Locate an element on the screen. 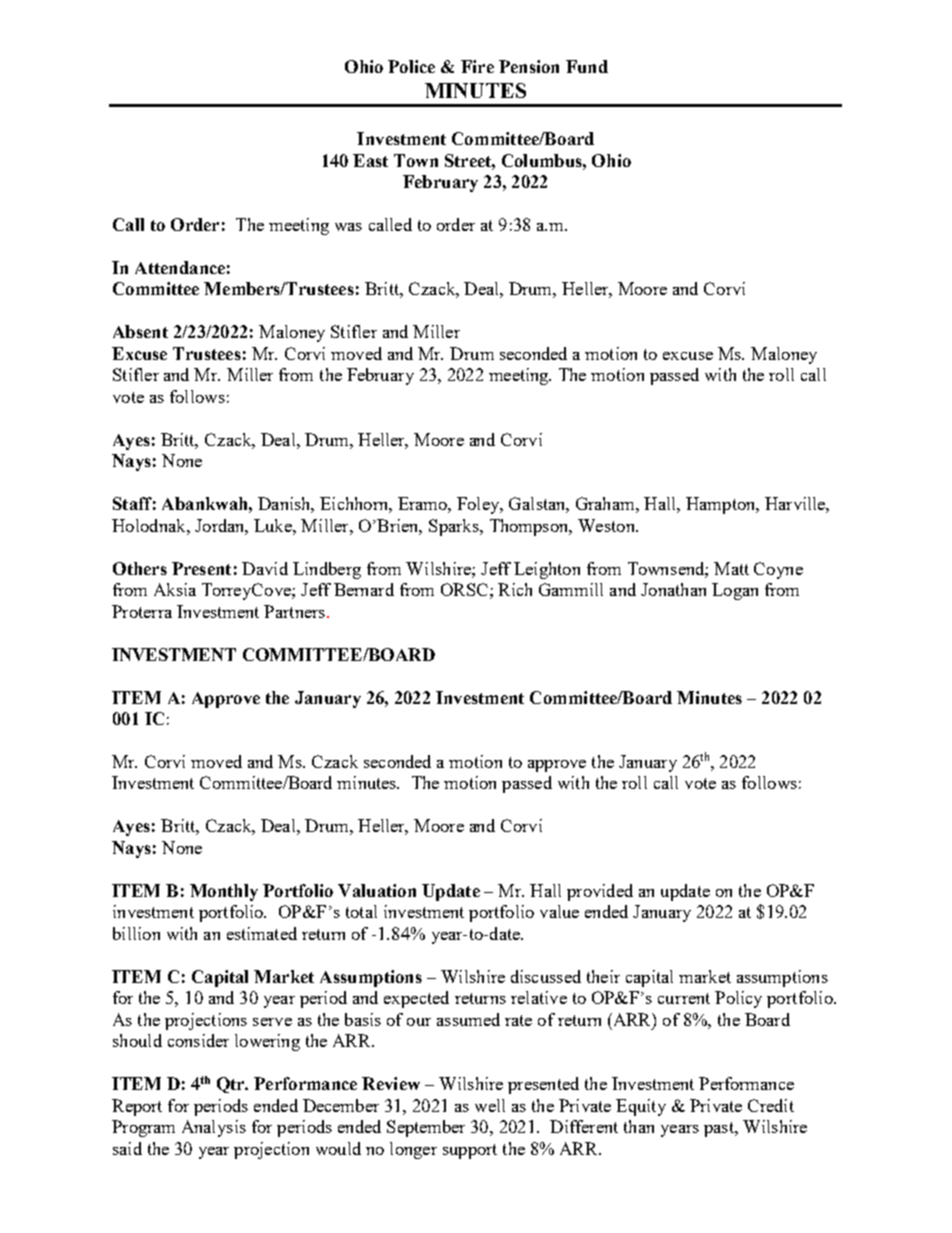 The image size is (952, 1233). Logan is located at coordinates (735, 591).
